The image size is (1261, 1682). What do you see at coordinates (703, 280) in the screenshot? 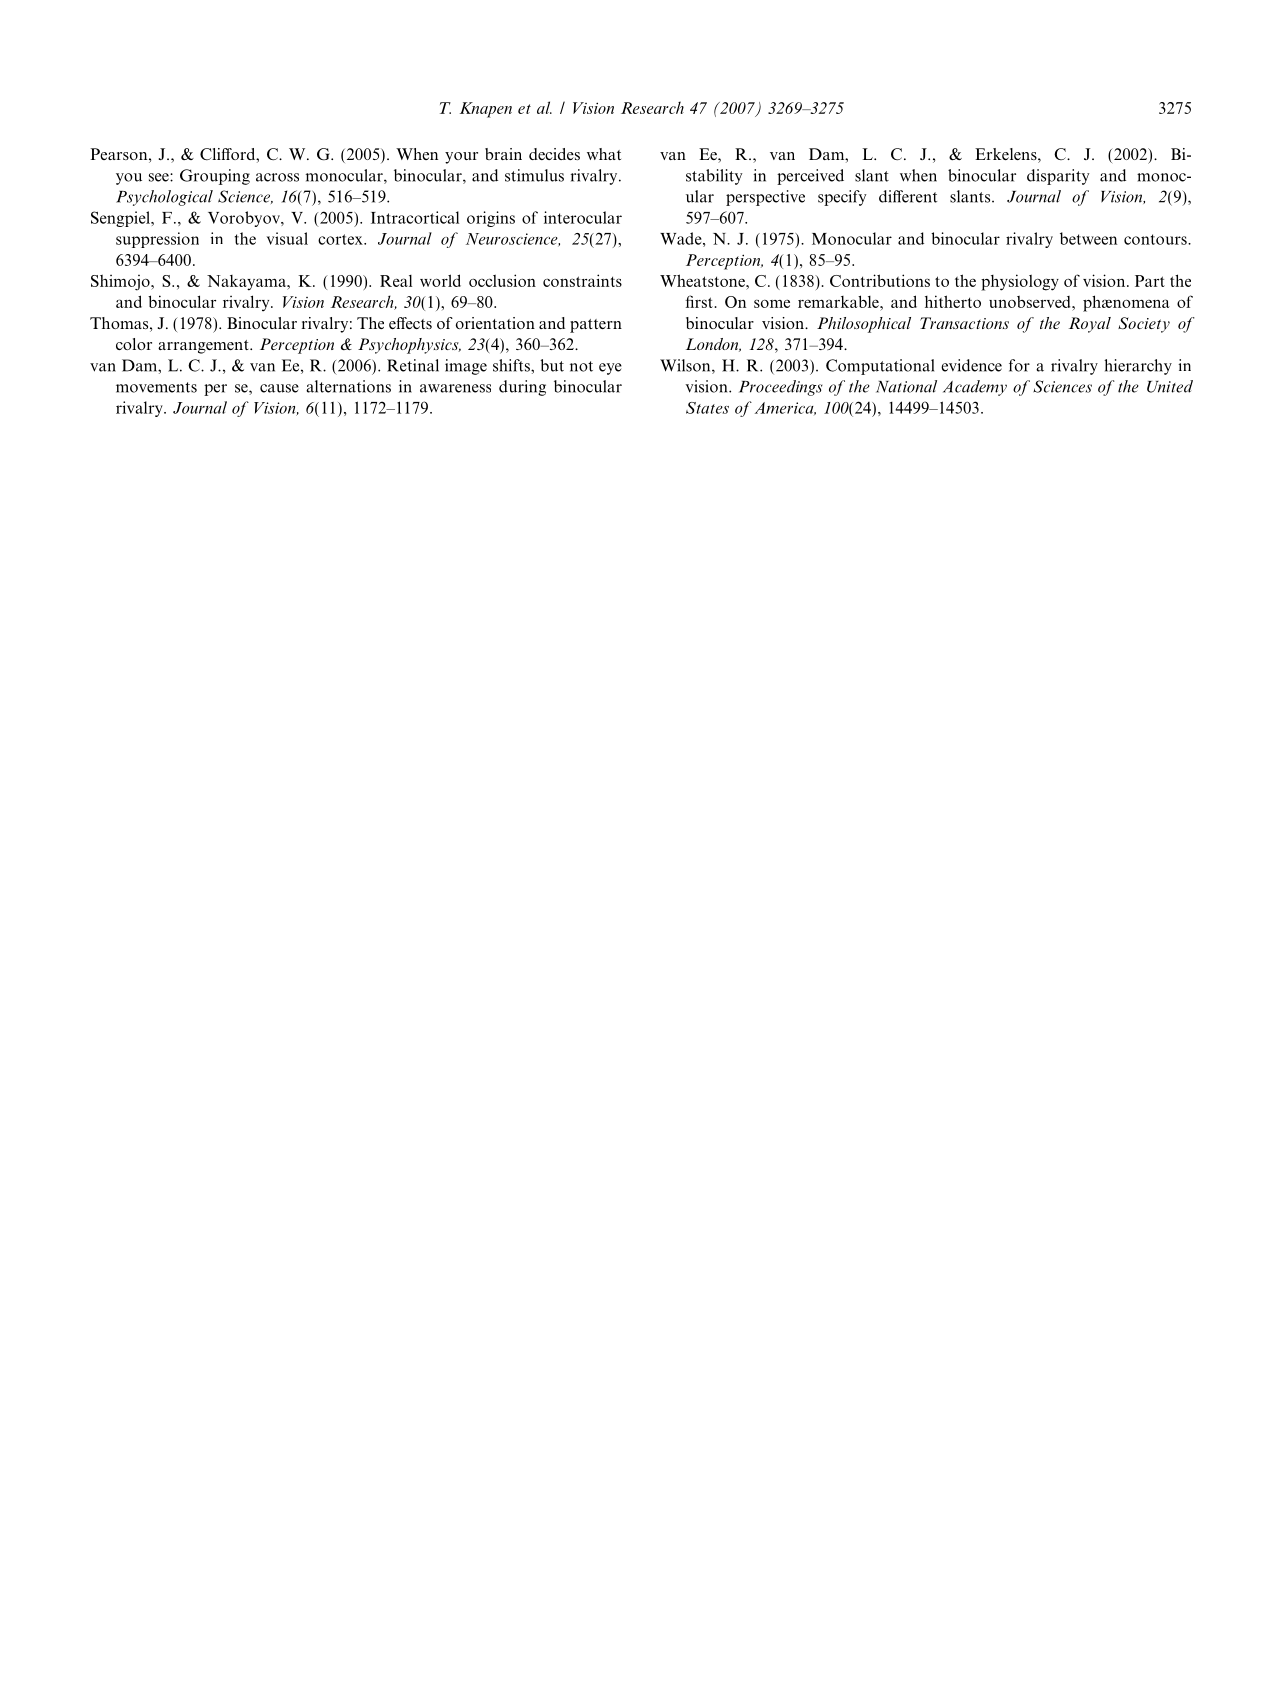
I see `Wheatstone` at bounding box center [703, 280].
